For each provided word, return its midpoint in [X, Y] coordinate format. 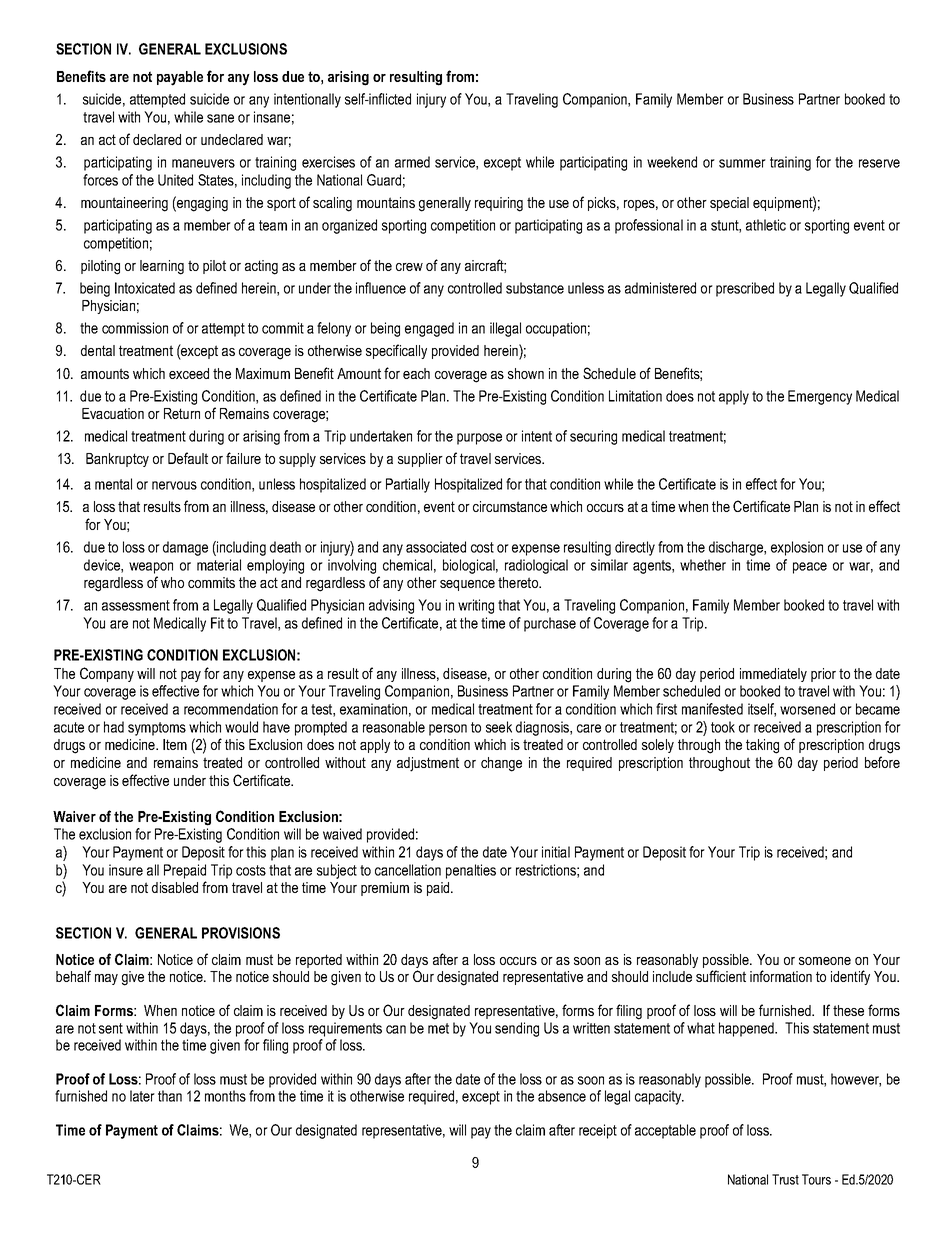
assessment [136, 605]
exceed [189, 373]
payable [180, 78]
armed [412, 162]
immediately [773, 675]
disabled [175, 887]
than [170, 1096]
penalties [471, 871]
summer [742, 163]
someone [825, 961]
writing [476, 606]
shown [526, 373]
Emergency [820, 397]
